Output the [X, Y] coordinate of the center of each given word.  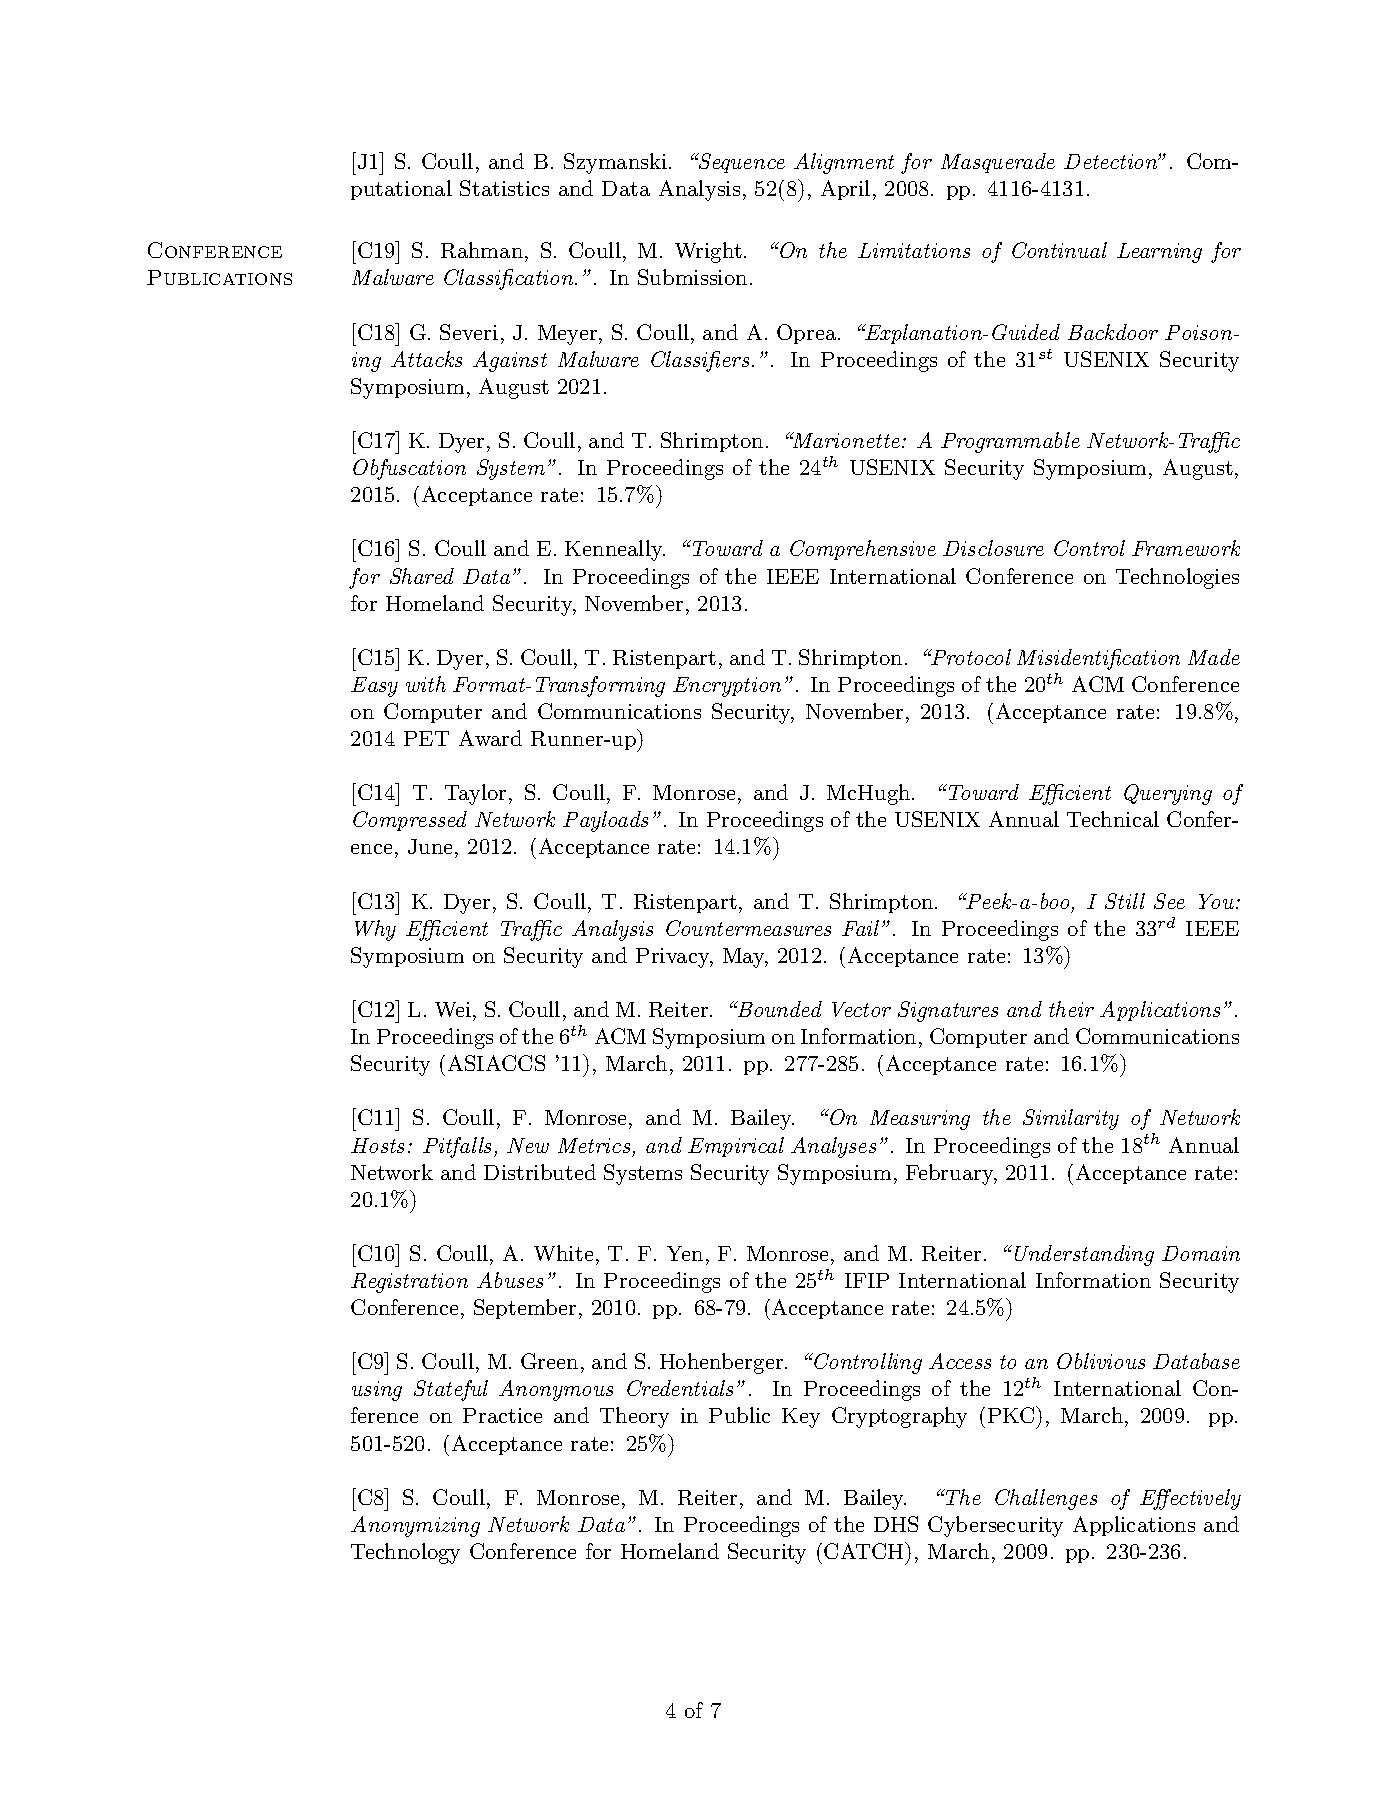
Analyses [833, 1147]
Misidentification [1098, 659]
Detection [1112, 161]
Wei [453, 1009]
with [426, 684]
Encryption [727, 687]
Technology [405, 1553]
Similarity [1071, 1119]
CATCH [865, 1550]
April [845, 190]
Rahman [483, 252]
